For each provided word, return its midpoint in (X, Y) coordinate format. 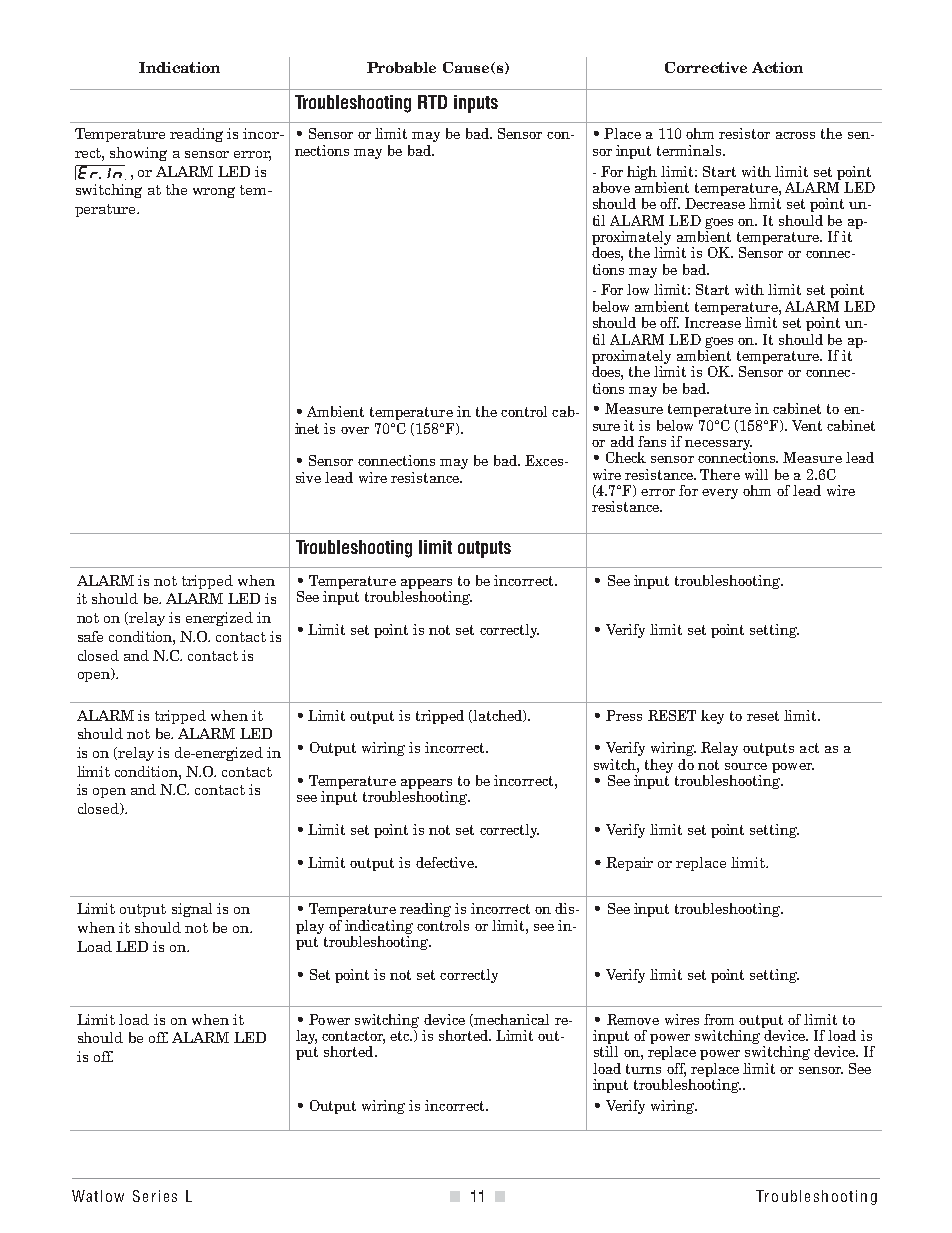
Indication (179, 67)
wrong (214, 192)
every (720, 494)
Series (155, 1196)
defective (446, 862)
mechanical (511, 1019)
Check (626, 457)
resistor (744, 133)
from (719, 1019)
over (355, 430)
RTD (432, 102)
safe (90, 636)
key (712, 717)
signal (192, 910)
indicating (379, 927)
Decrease (715, 203)
